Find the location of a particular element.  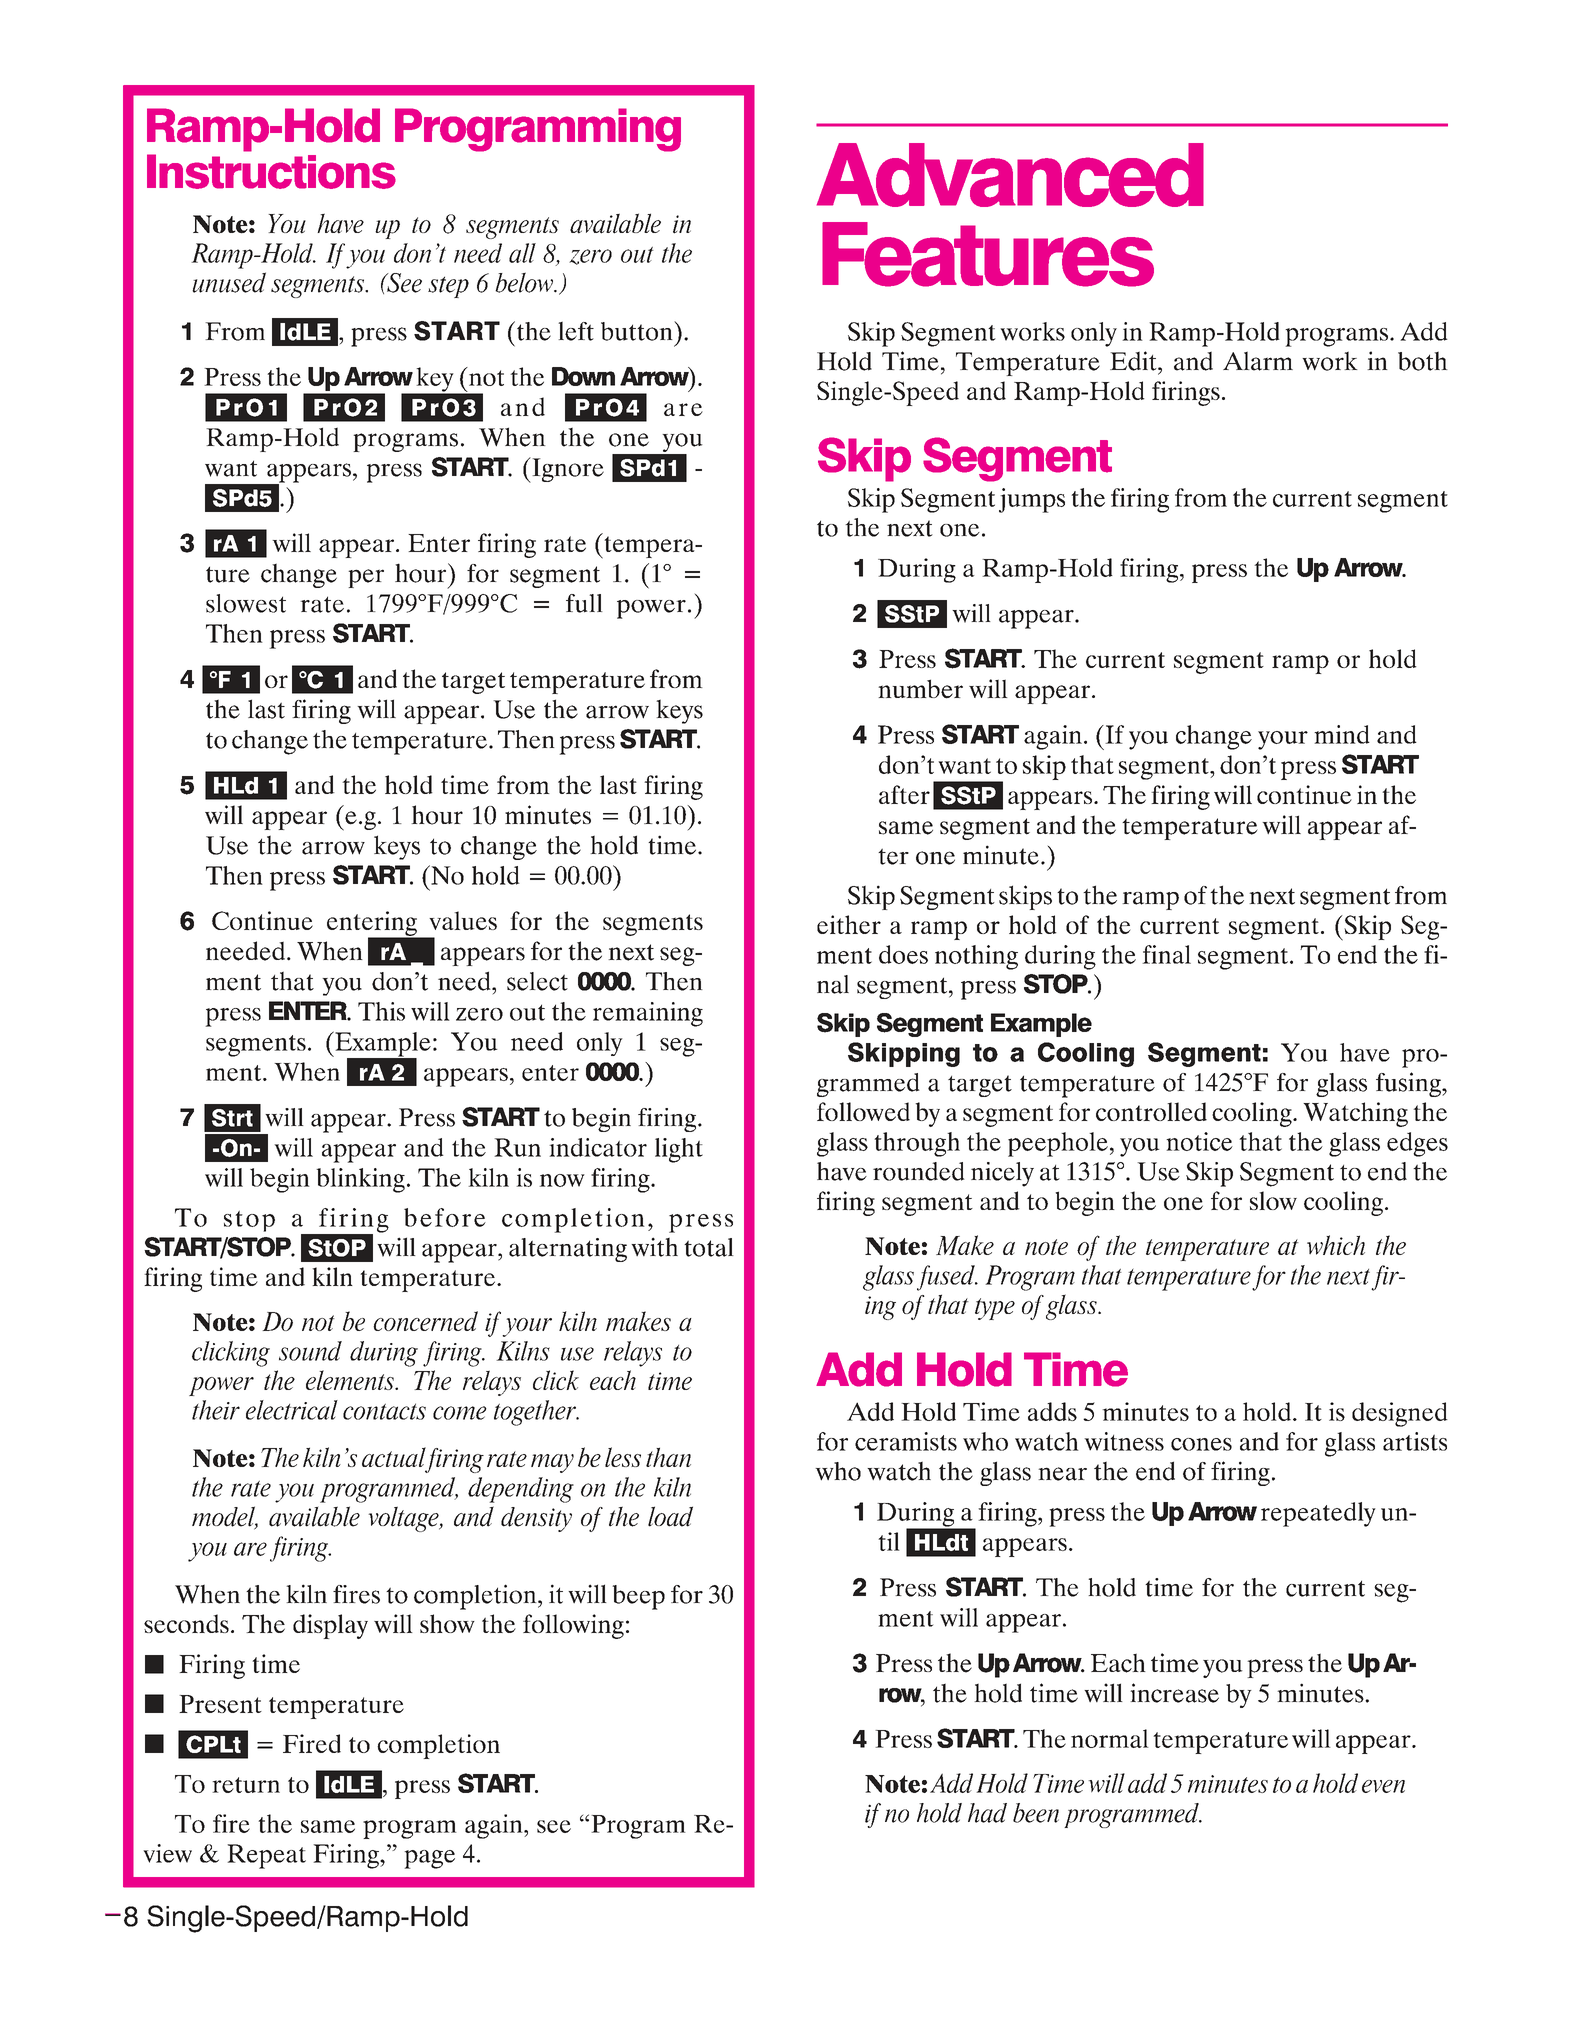

Instructions is located at coordinates (271, 171).
